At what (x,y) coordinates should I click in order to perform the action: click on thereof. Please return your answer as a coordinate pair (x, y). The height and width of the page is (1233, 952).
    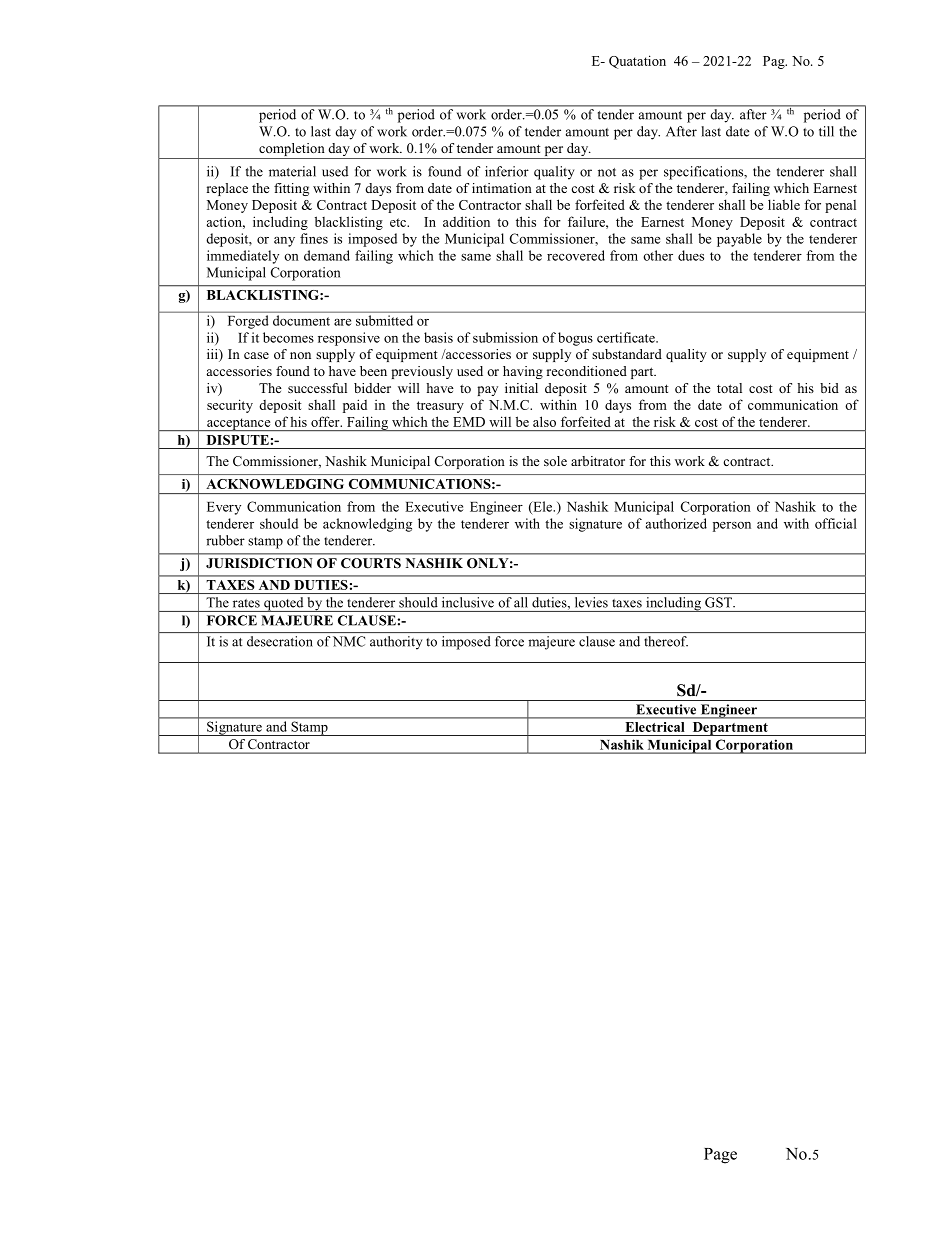
    Looking at the image, I should click on (666, 641).
